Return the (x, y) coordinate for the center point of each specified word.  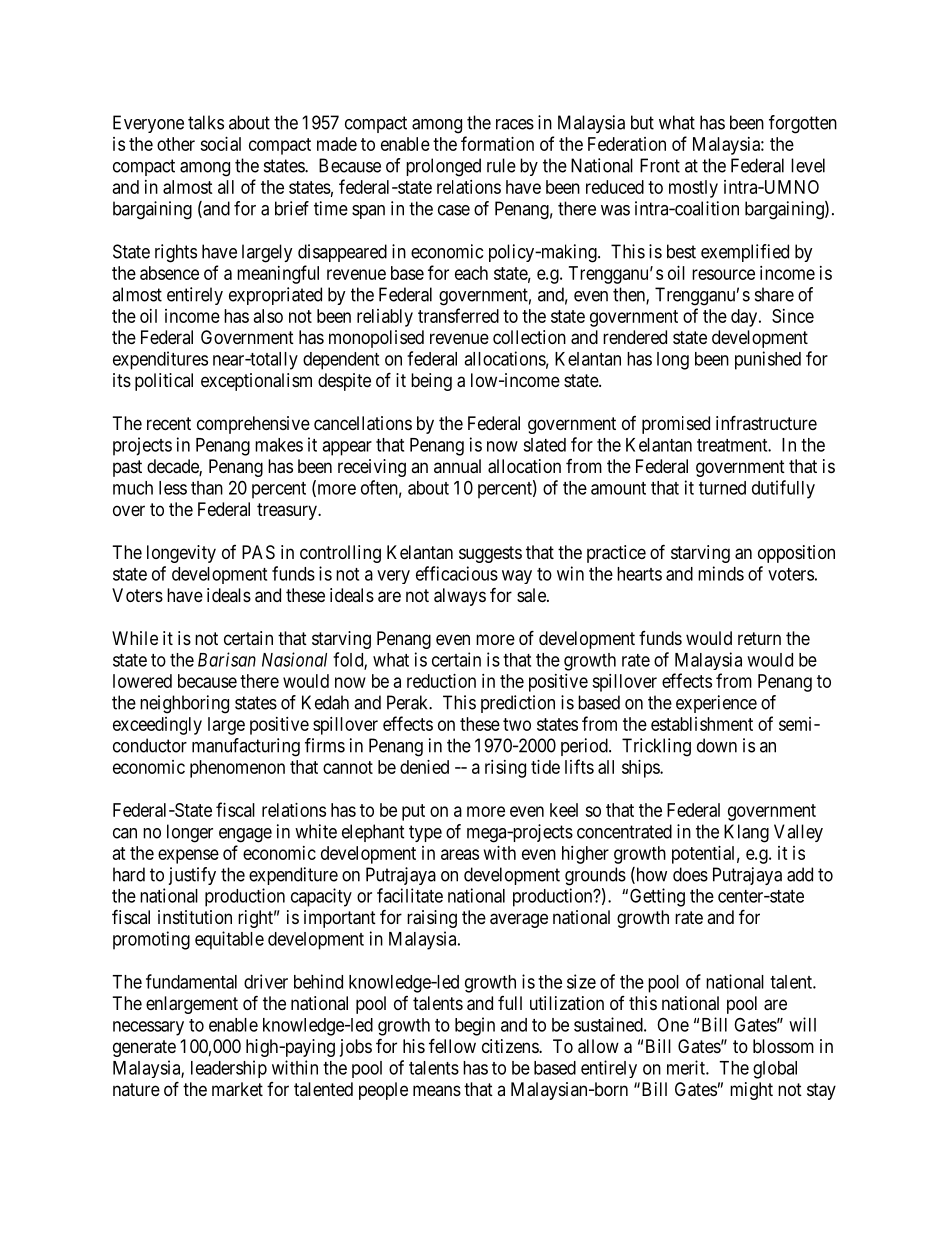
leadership (229, 1069)
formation (497, 143)
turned (722, 488)
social (220, 144)
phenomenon (237, 769)
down (717, 745)
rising (505, 769)
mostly (693, 189)
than (207, 488)
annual (457, 466)
